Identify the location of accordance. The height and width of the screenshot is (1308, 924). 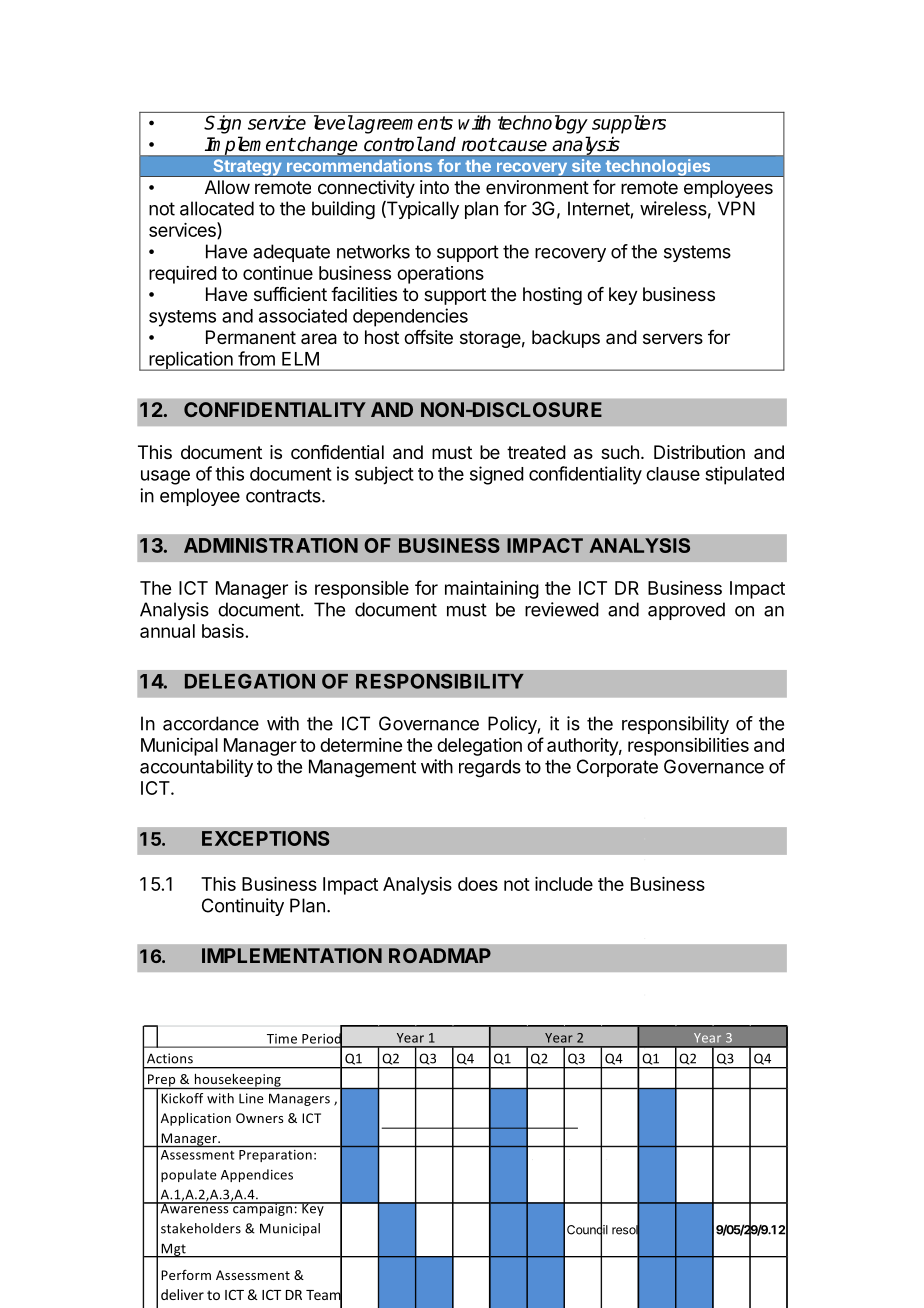
(211, 723).
